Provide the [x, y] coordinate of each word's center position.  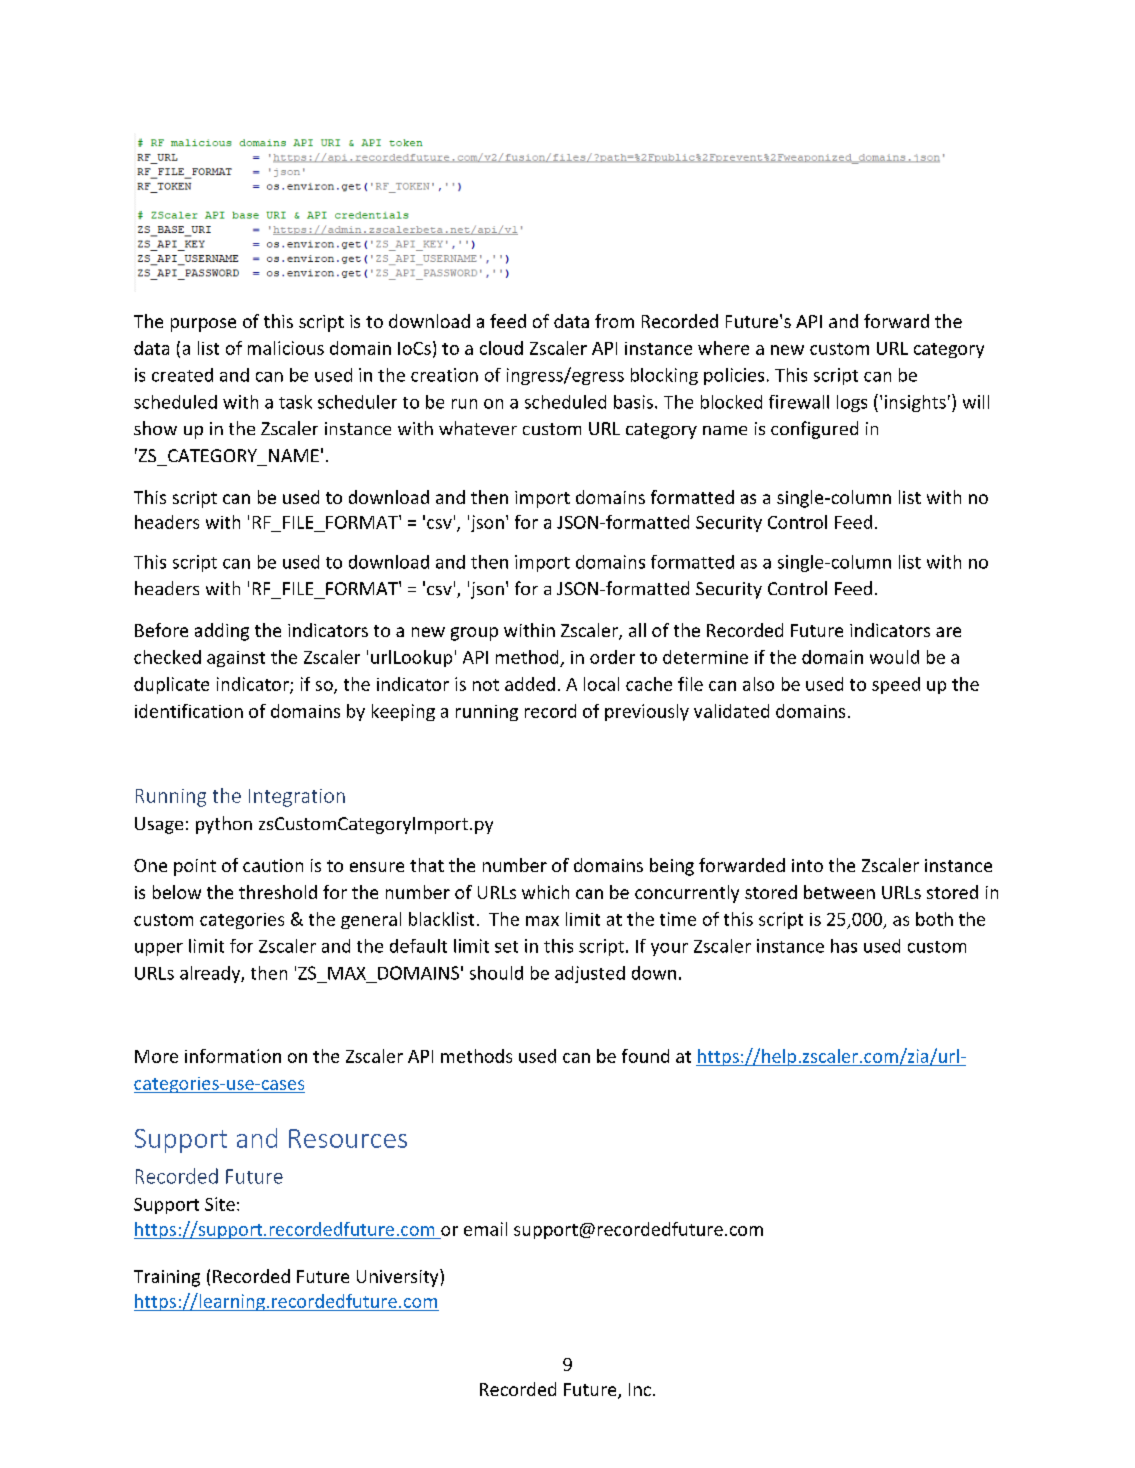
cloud [501, 348]
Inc [640, 1389]
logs [852, 403]
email [485, 1229]
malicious [286, 348]
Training [167, 1278]
